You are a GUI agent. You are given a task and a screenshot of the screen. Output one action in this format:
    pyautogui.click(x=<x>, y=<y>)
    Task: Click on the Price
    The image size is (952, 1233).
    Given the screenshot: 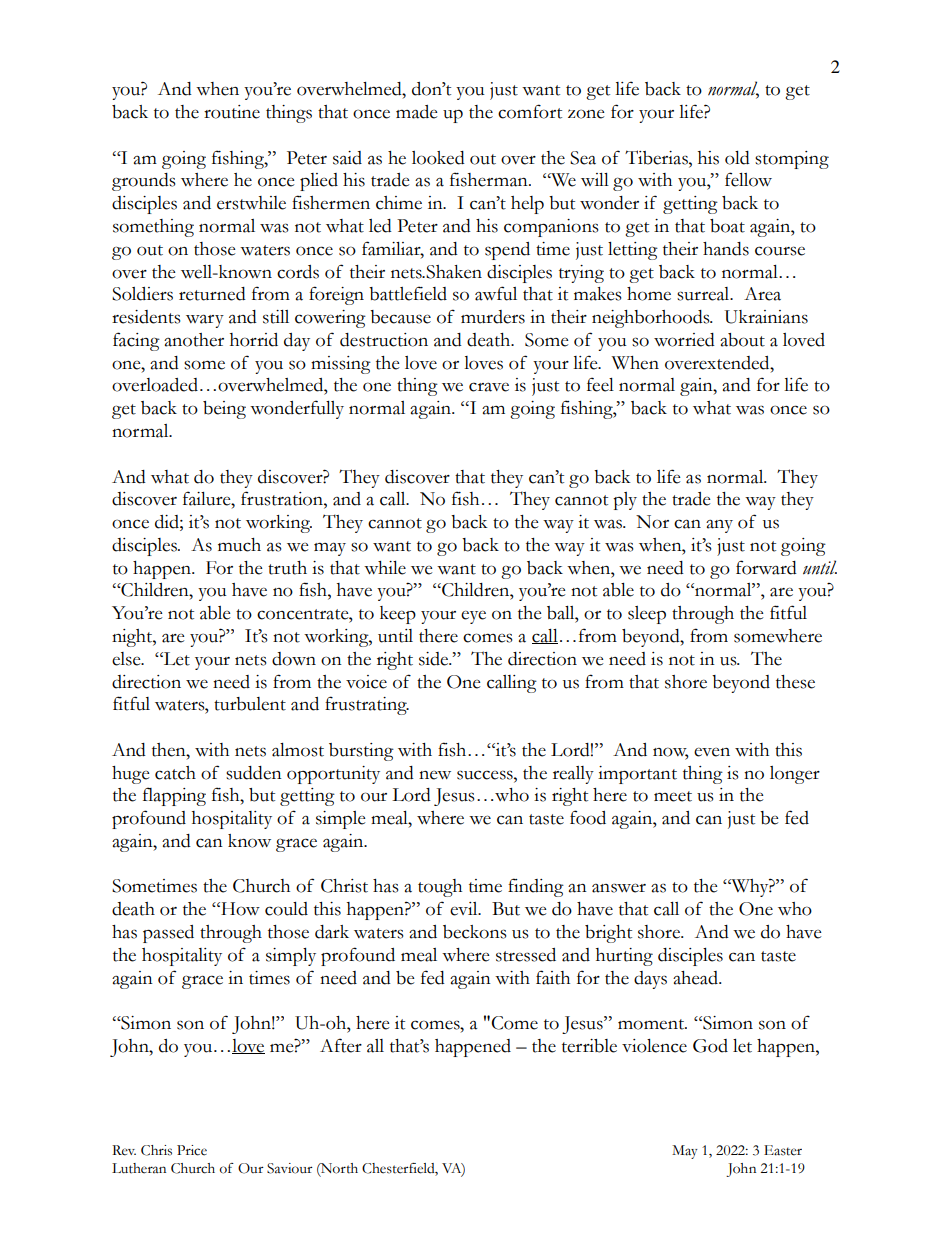 What is the action you would take?
    pyautogui.click(x=192, y=1150)
